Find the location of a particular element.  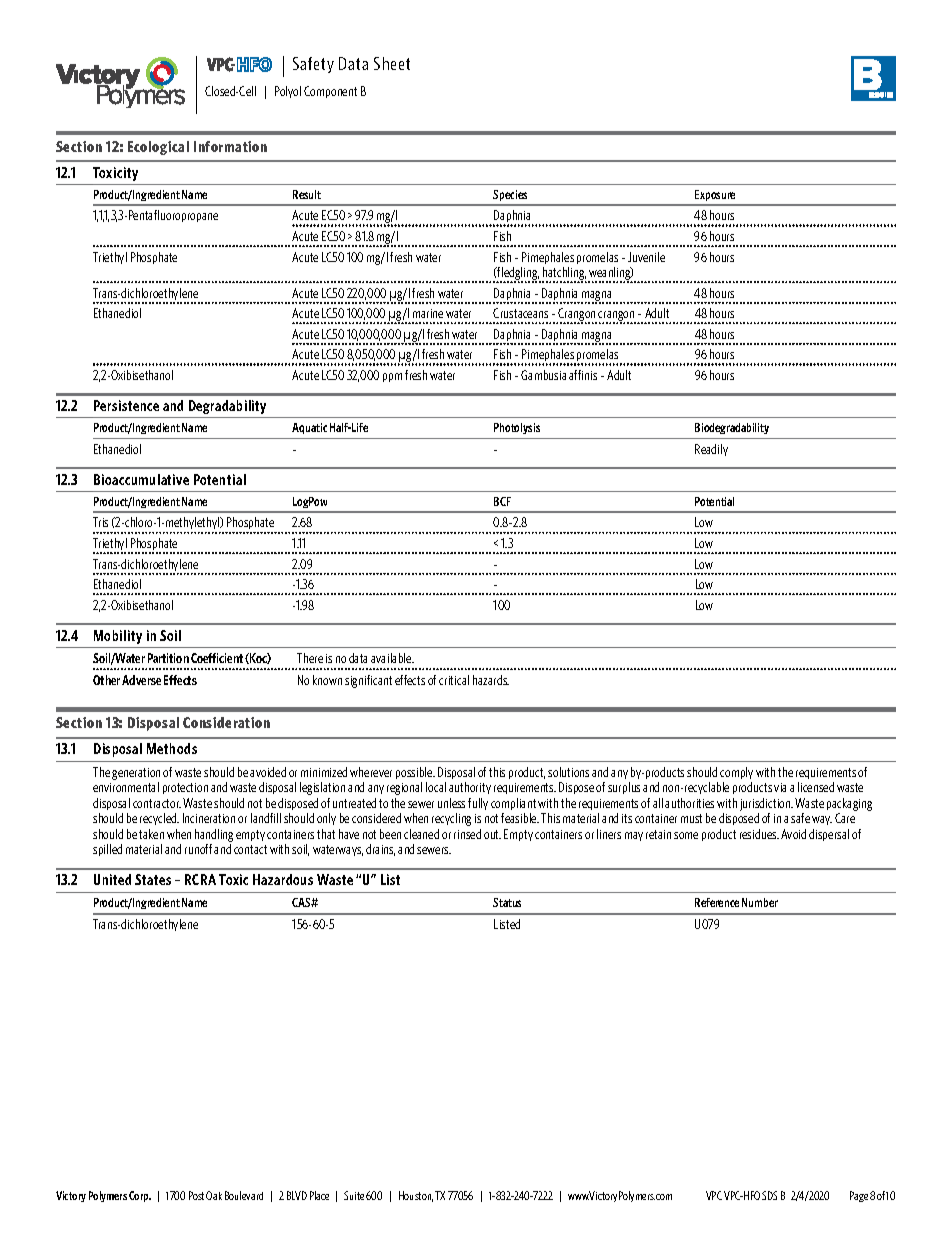

Ecological is located at coordinates (158, 148).
